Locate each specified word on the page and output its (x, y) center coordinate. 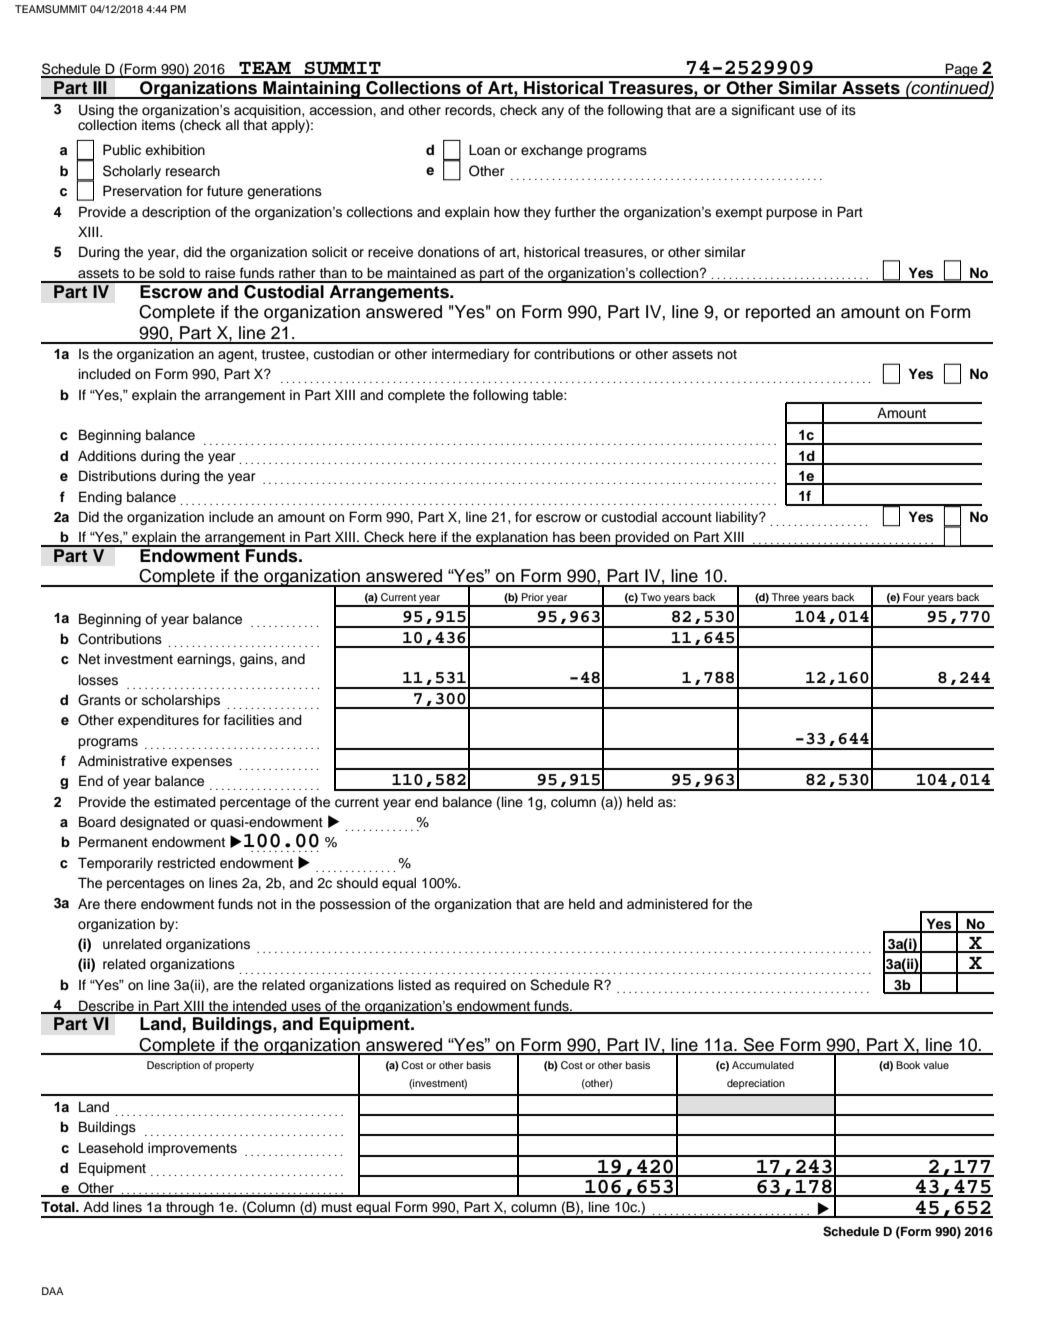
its (849, 110)
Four (914, 597)
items (158, 124)
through (190, 1209)
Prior (532, 597)
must (336, 1208)
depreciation (756, 1084)
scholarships (181, 701)
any (552, 112)
